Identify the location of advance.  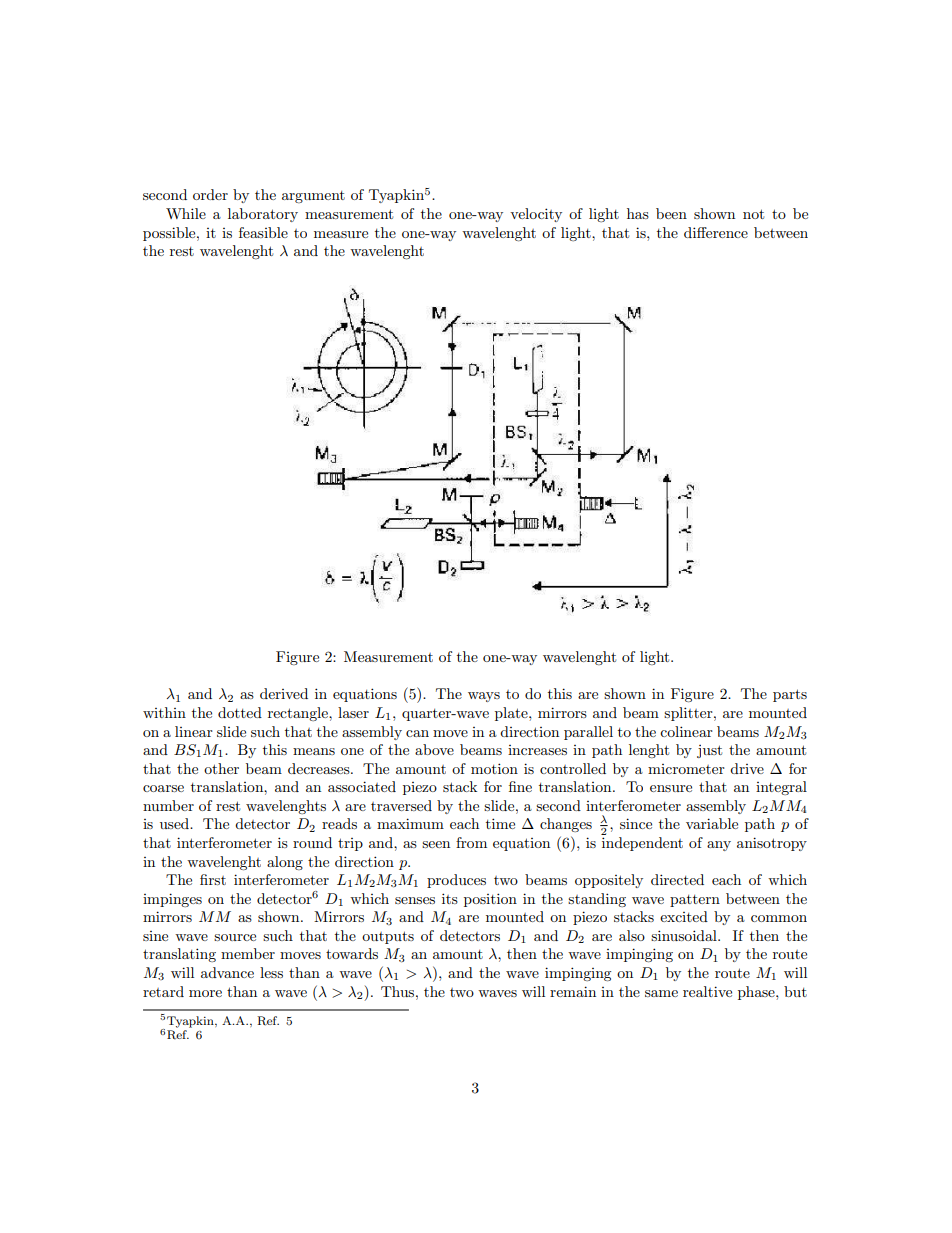
(227, 972).
